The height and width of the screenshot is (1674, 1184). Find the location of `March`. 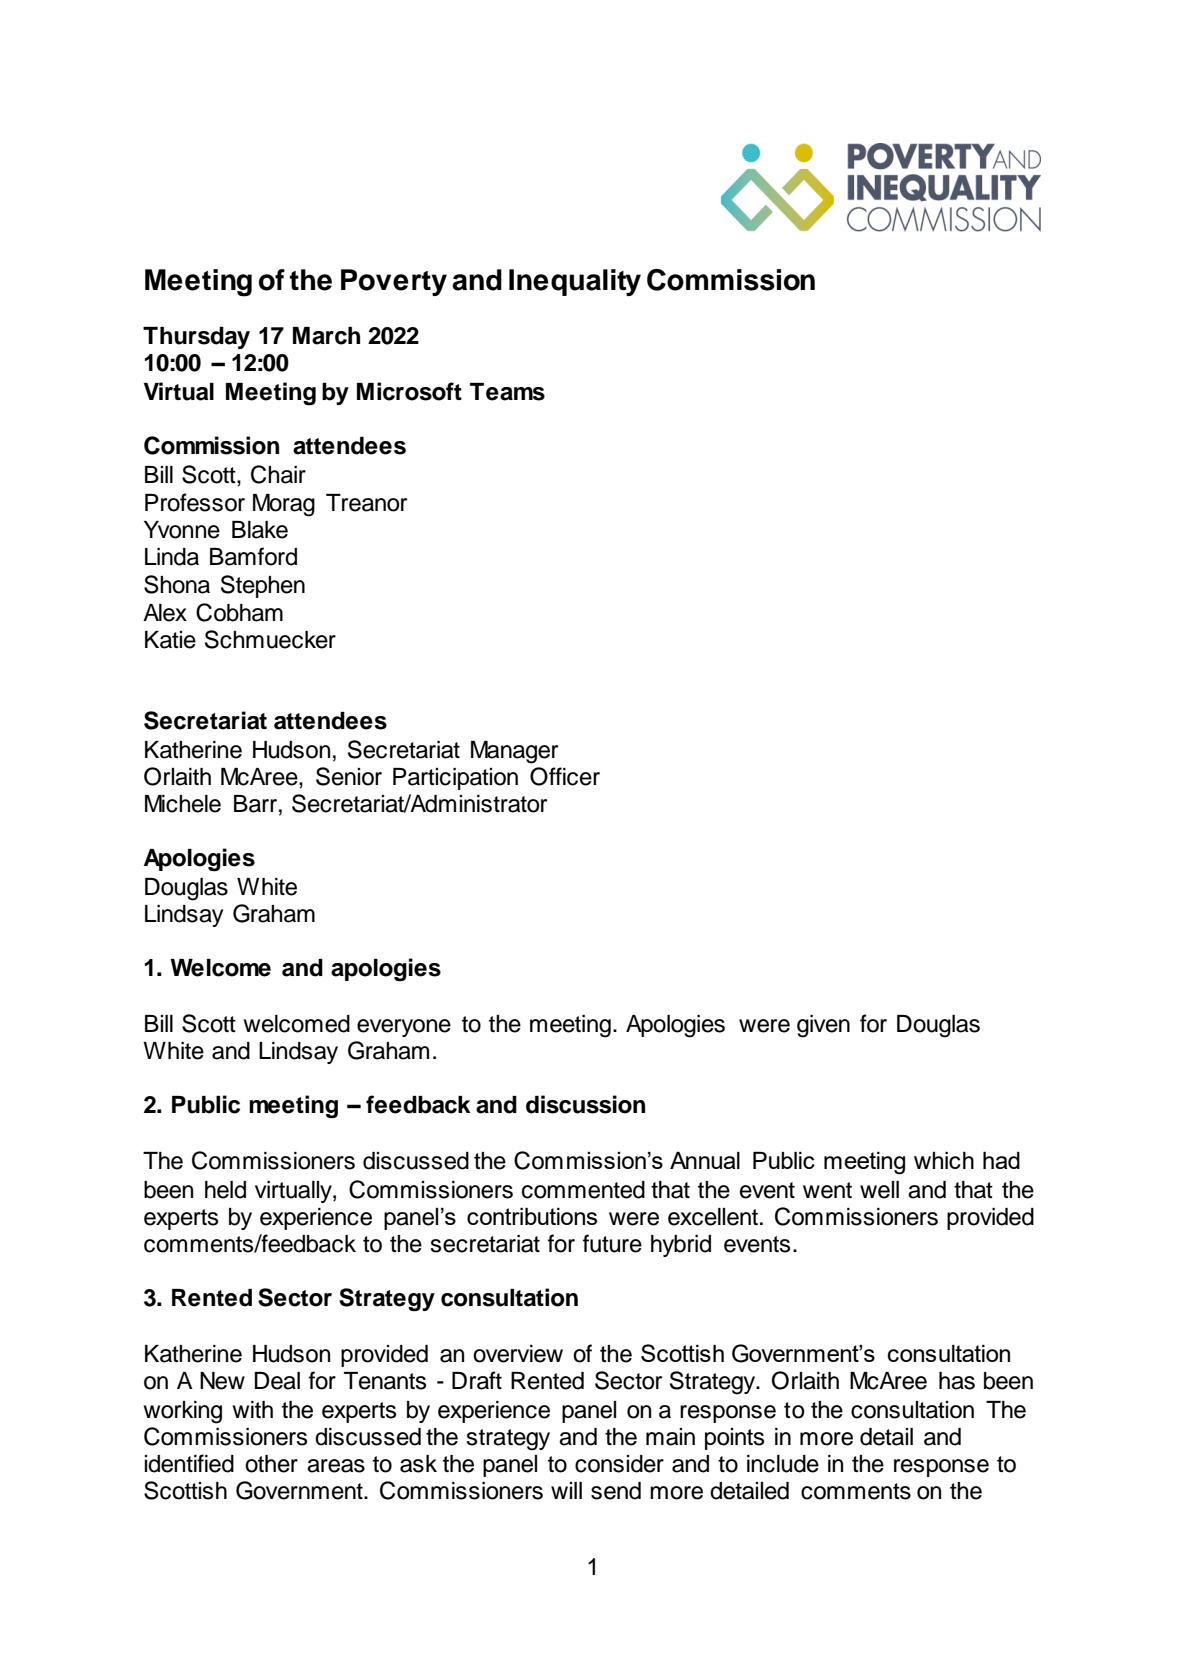

March is located at coordinates (326, 336).
